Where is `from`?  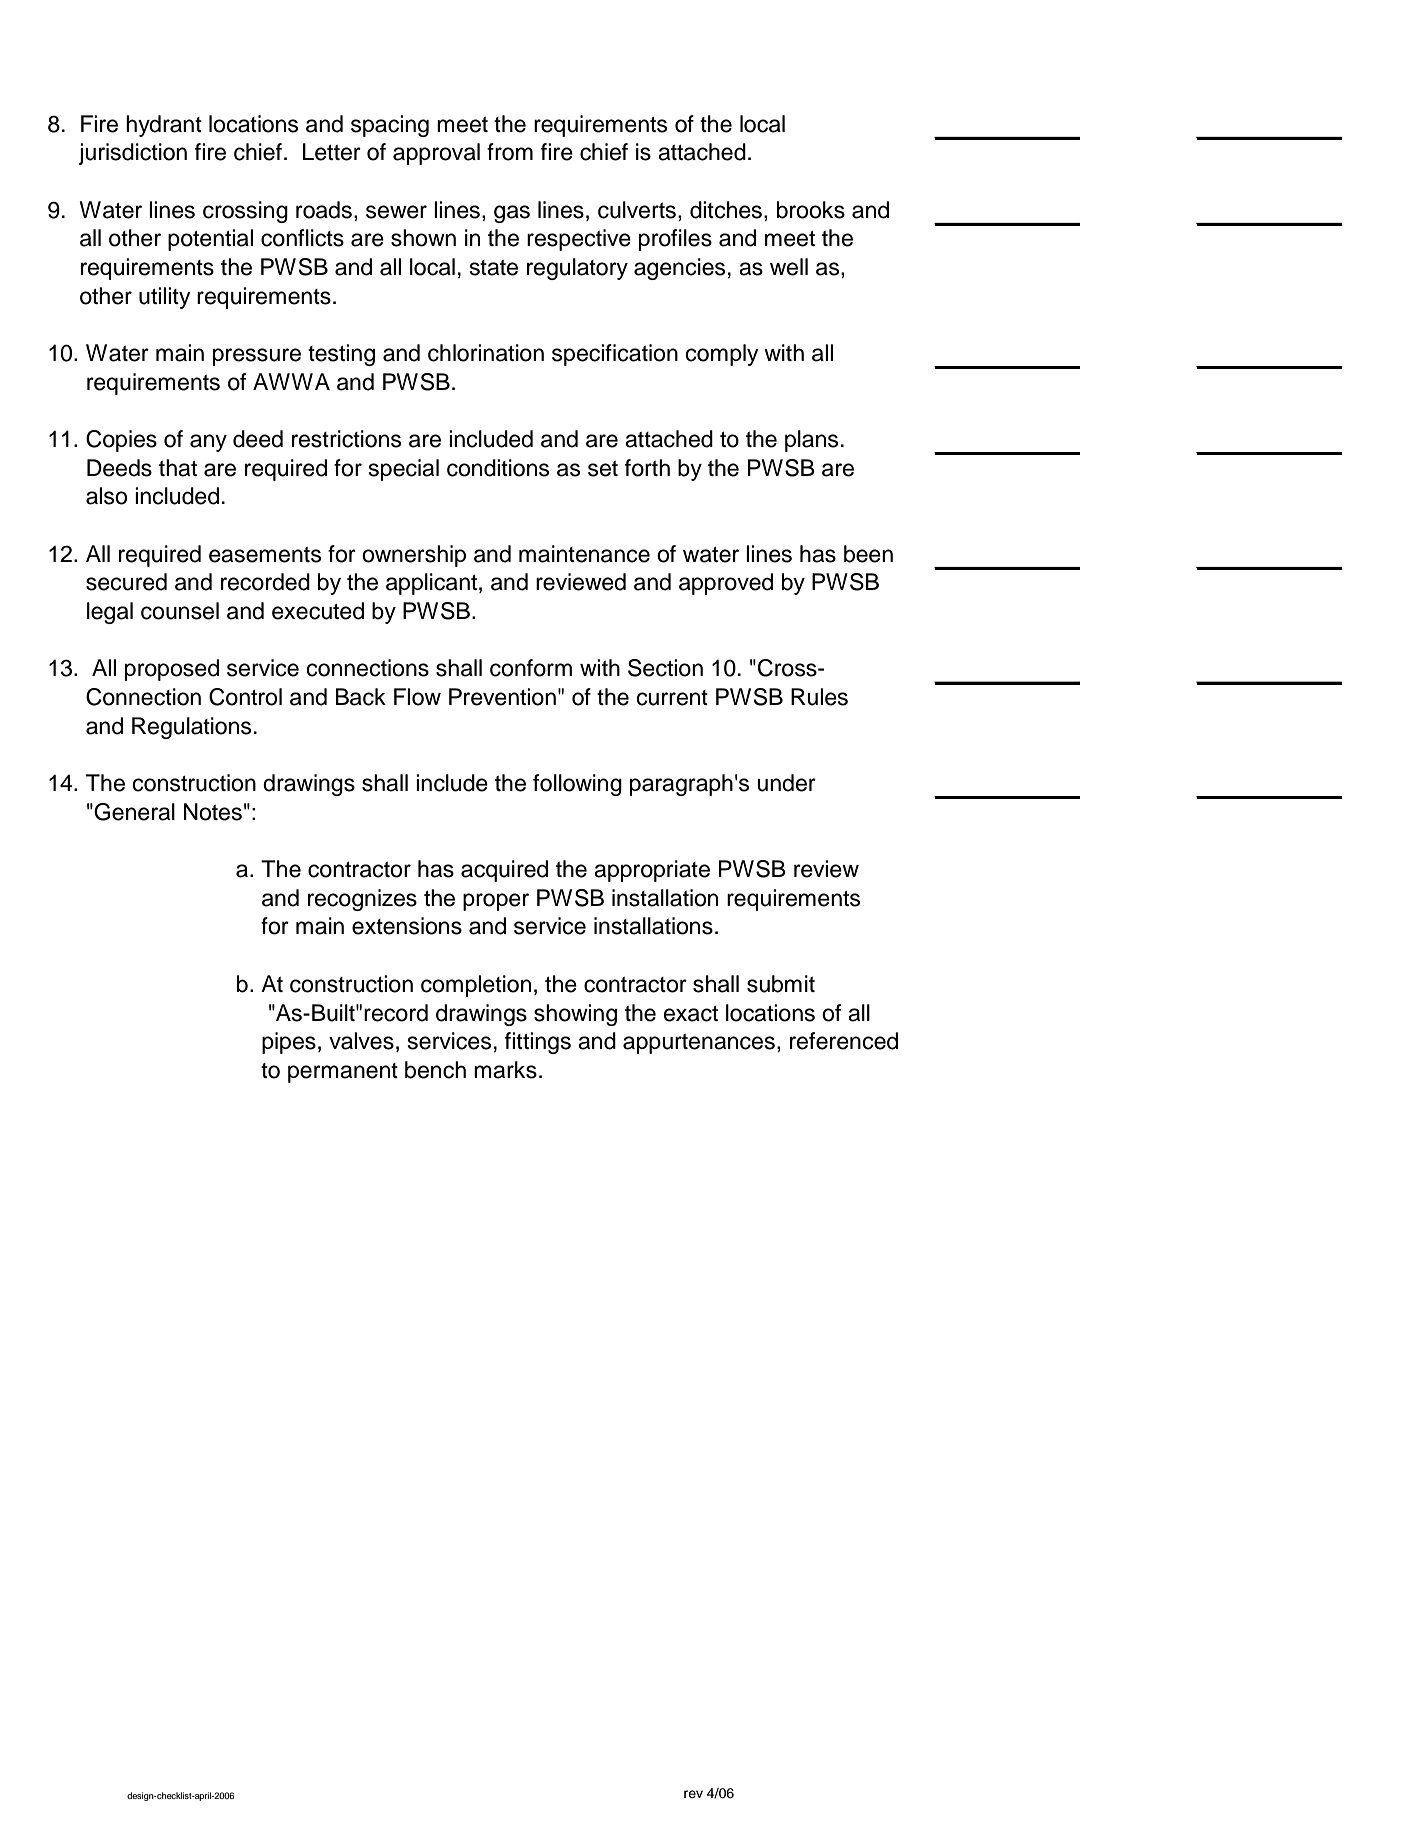
from is located at coordinates (510, 152).
